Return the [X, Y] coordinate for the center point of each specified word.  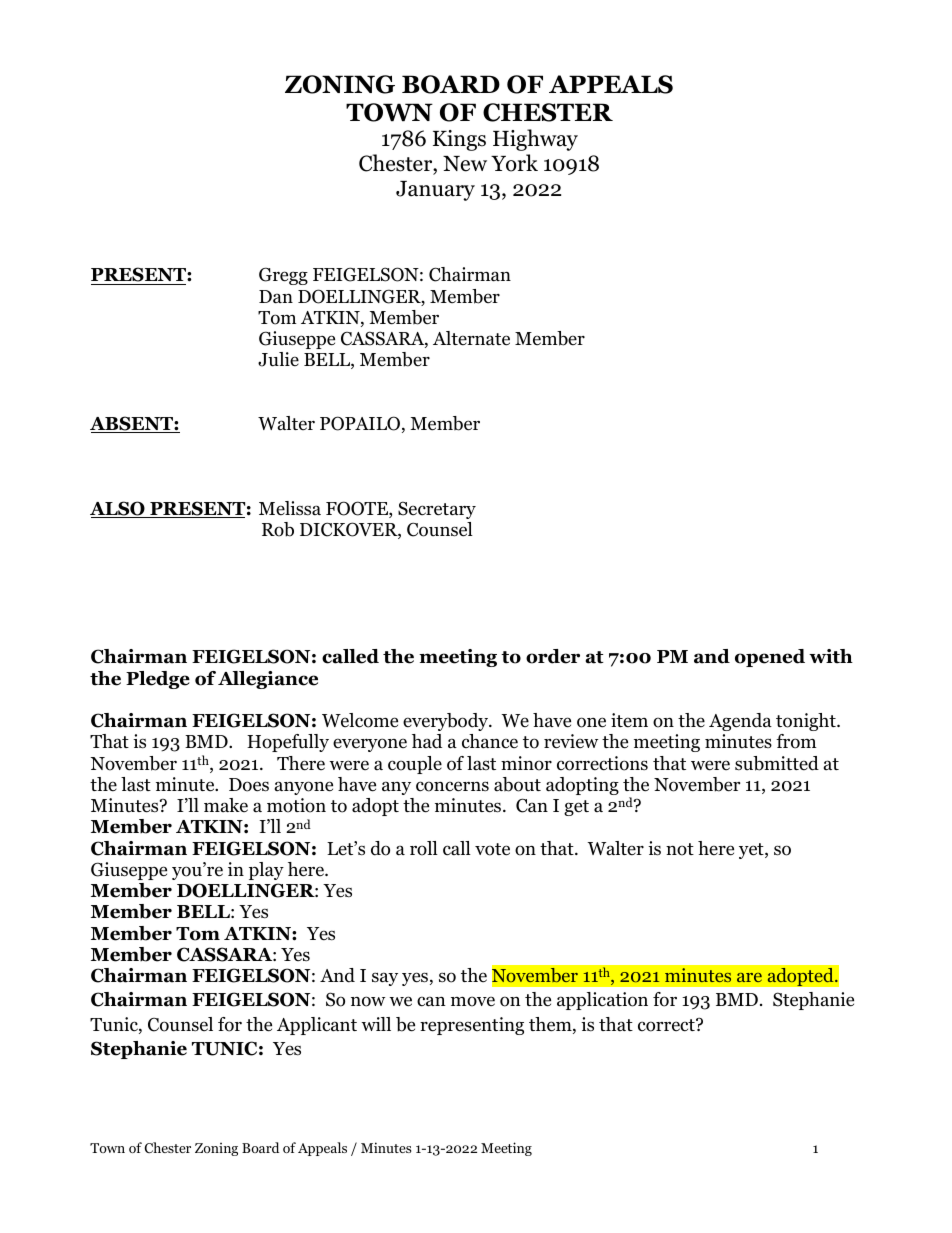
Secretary [437, 510]
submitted [777, 763]
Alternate [471, 338]
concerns [452, 786]
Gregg [283, 276]
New [465, 164]
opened [770, 658]
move [473, 1001]
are [749, 977]
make [226, 805]
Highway [535, 140]
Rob [278, 529]
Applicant [317, 1026]
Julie [278, 359]
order [553, 656]
